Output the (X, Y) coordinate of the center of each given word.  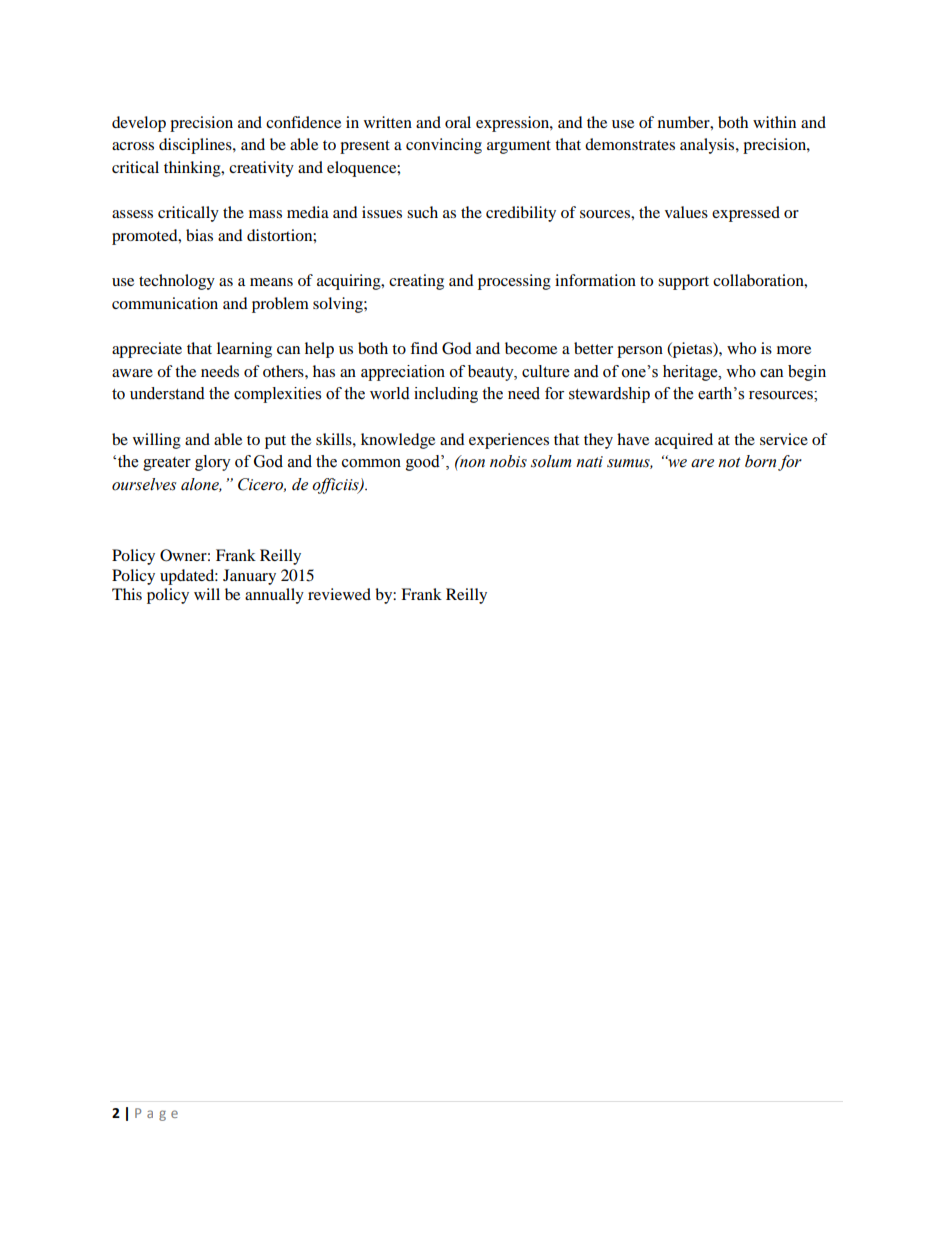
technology (177, 282)
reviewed (339, 594)
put (275, 442)
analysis (708, 146)
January (249, 577)
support (683, 283)
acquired (684, 441)
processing (514, 282)
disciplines (196, 146)
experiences (509, 441)
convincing (444, 146)
